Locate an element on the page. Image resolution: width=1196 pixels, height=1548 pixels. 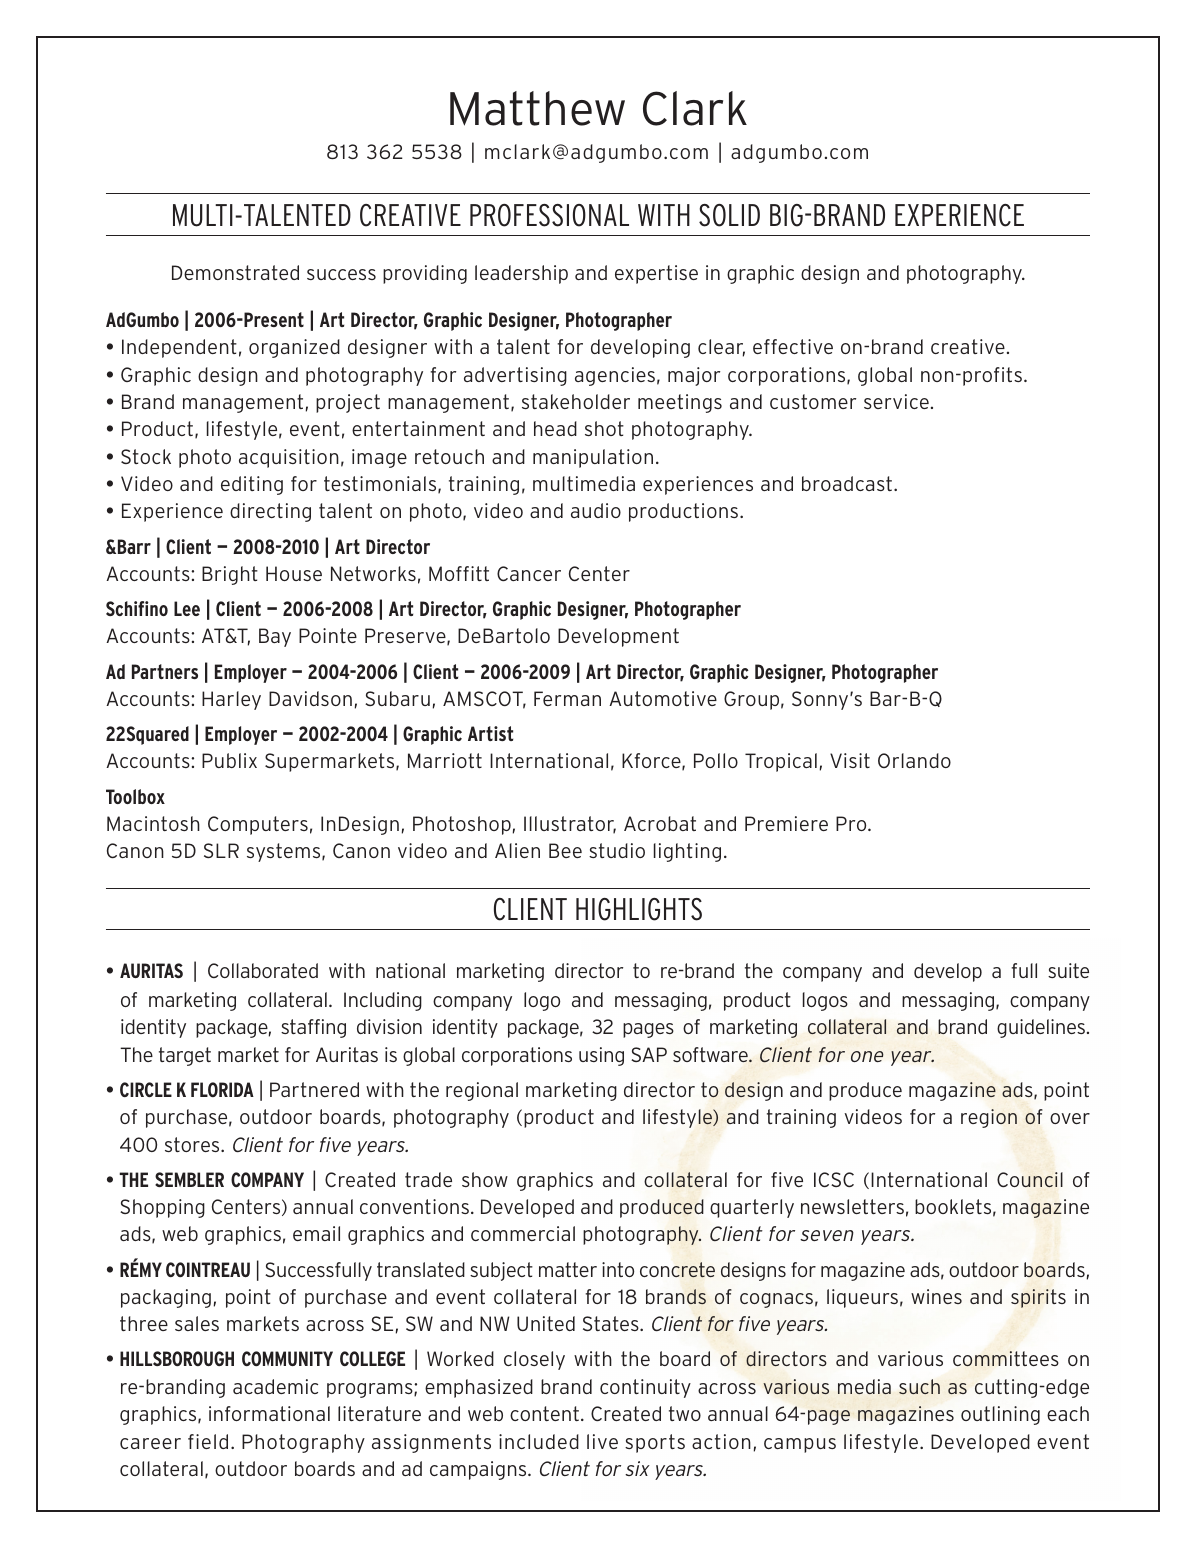
Publix is located at coordinates (229, 760).
